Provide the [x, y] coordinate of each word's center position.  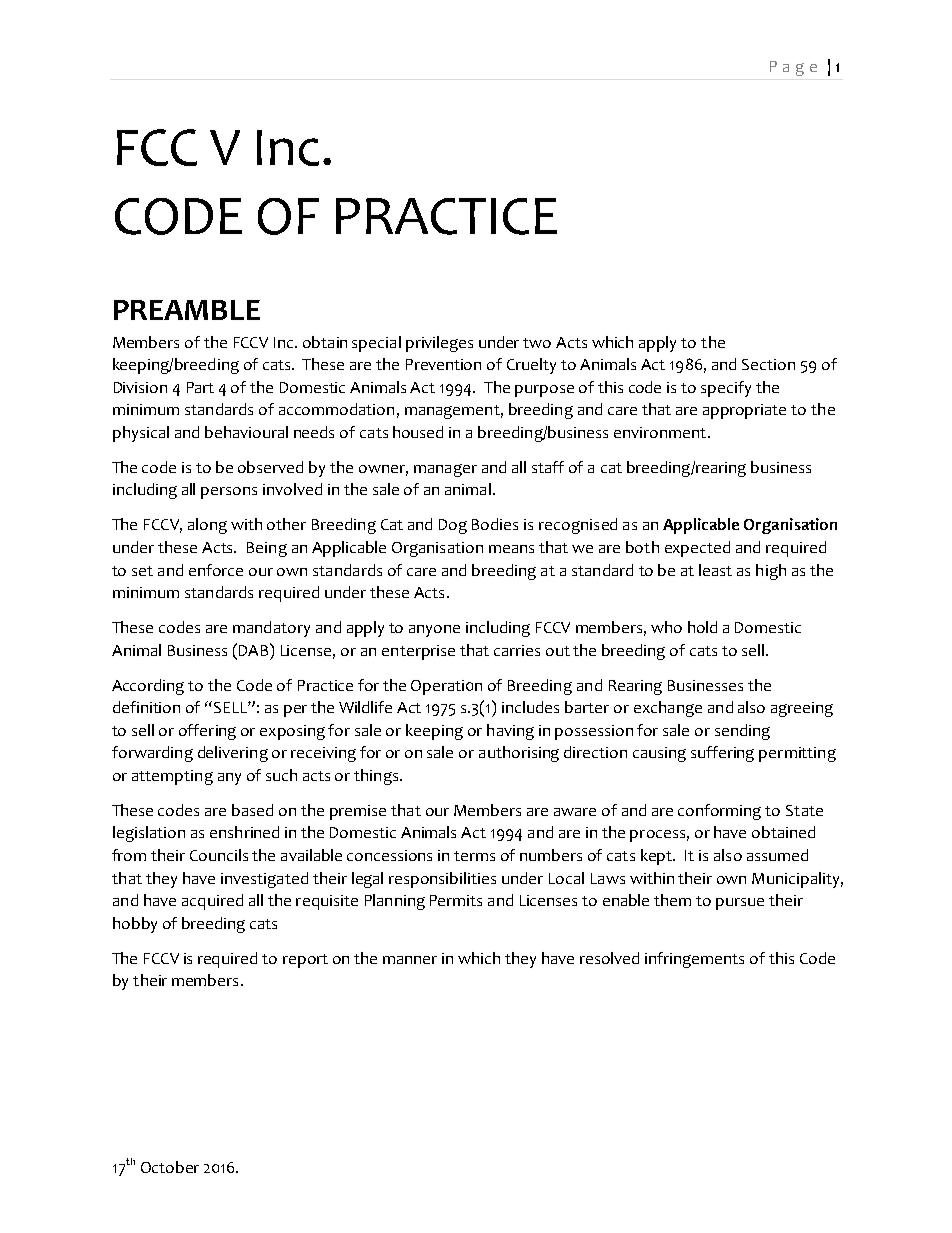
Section [768, 364]
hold [702, 627]
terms [474, 856]
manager [445, 470]
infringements [694, 960]
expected [697, 549]
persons [229, 493]
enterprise [418, 652]
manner [410, 960]
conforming [719, 812]
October [170, 1167]
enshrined [244, 832]
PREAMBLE [187, 310]
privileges [439, 344]
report [305, 961]
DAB [255, 649]
